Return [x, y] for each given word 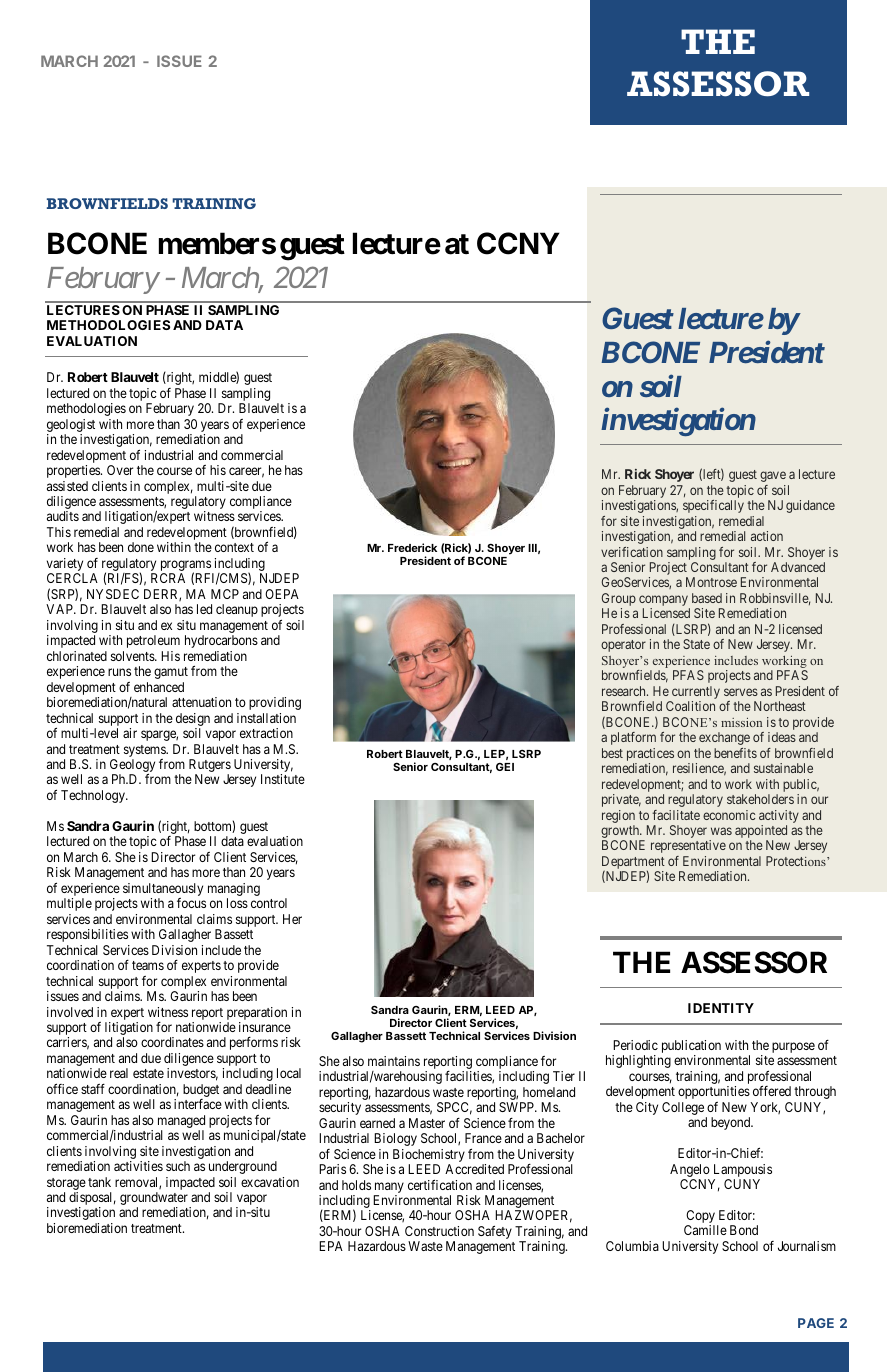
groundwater [155, 1200]
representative [688, 846]
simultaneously [163, 891]
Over [120, 470]
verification [632, 552]
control [269, 903]
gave [773, 476]
